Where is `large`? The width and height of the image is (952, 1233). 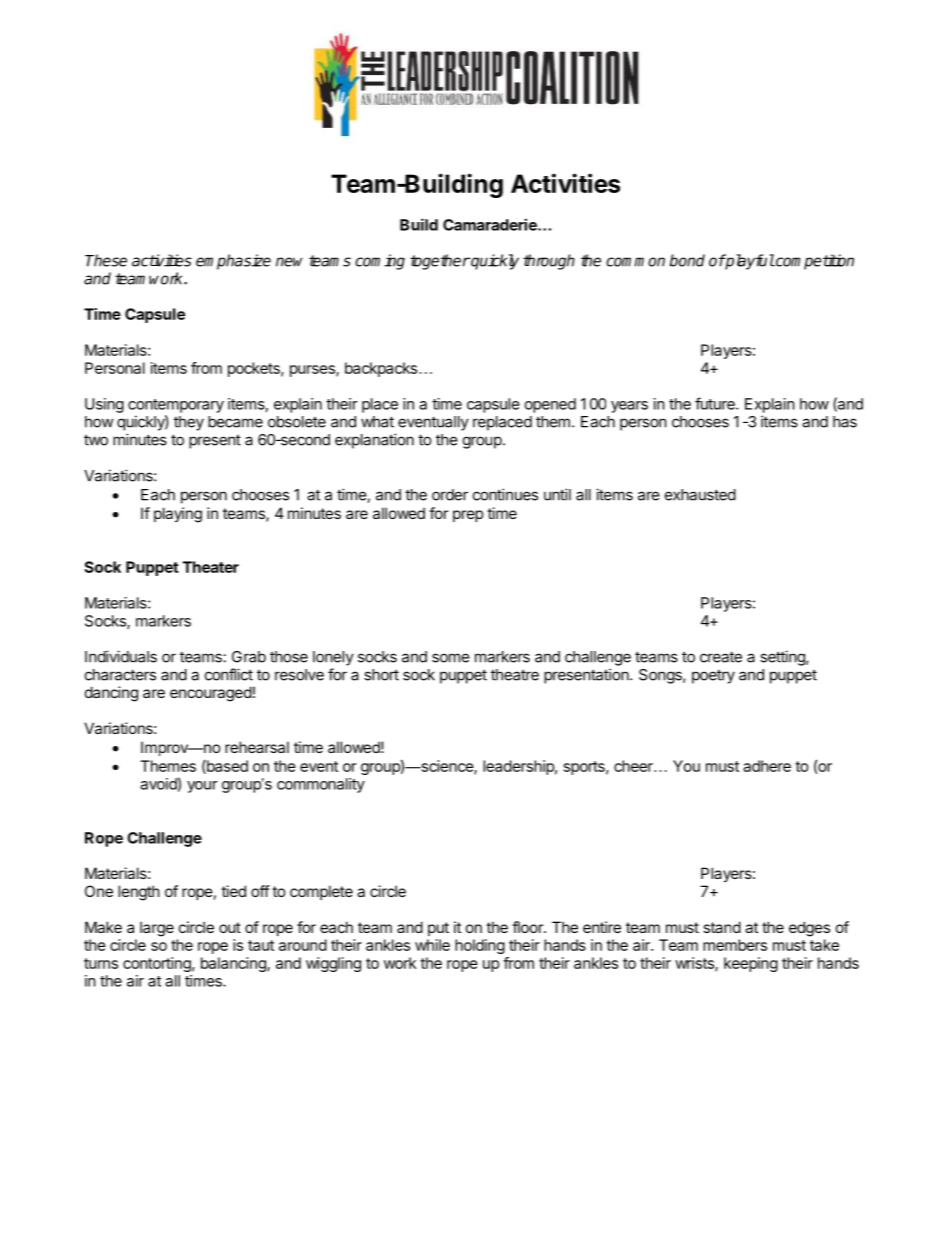 large is located at coordinates (157, 929).
